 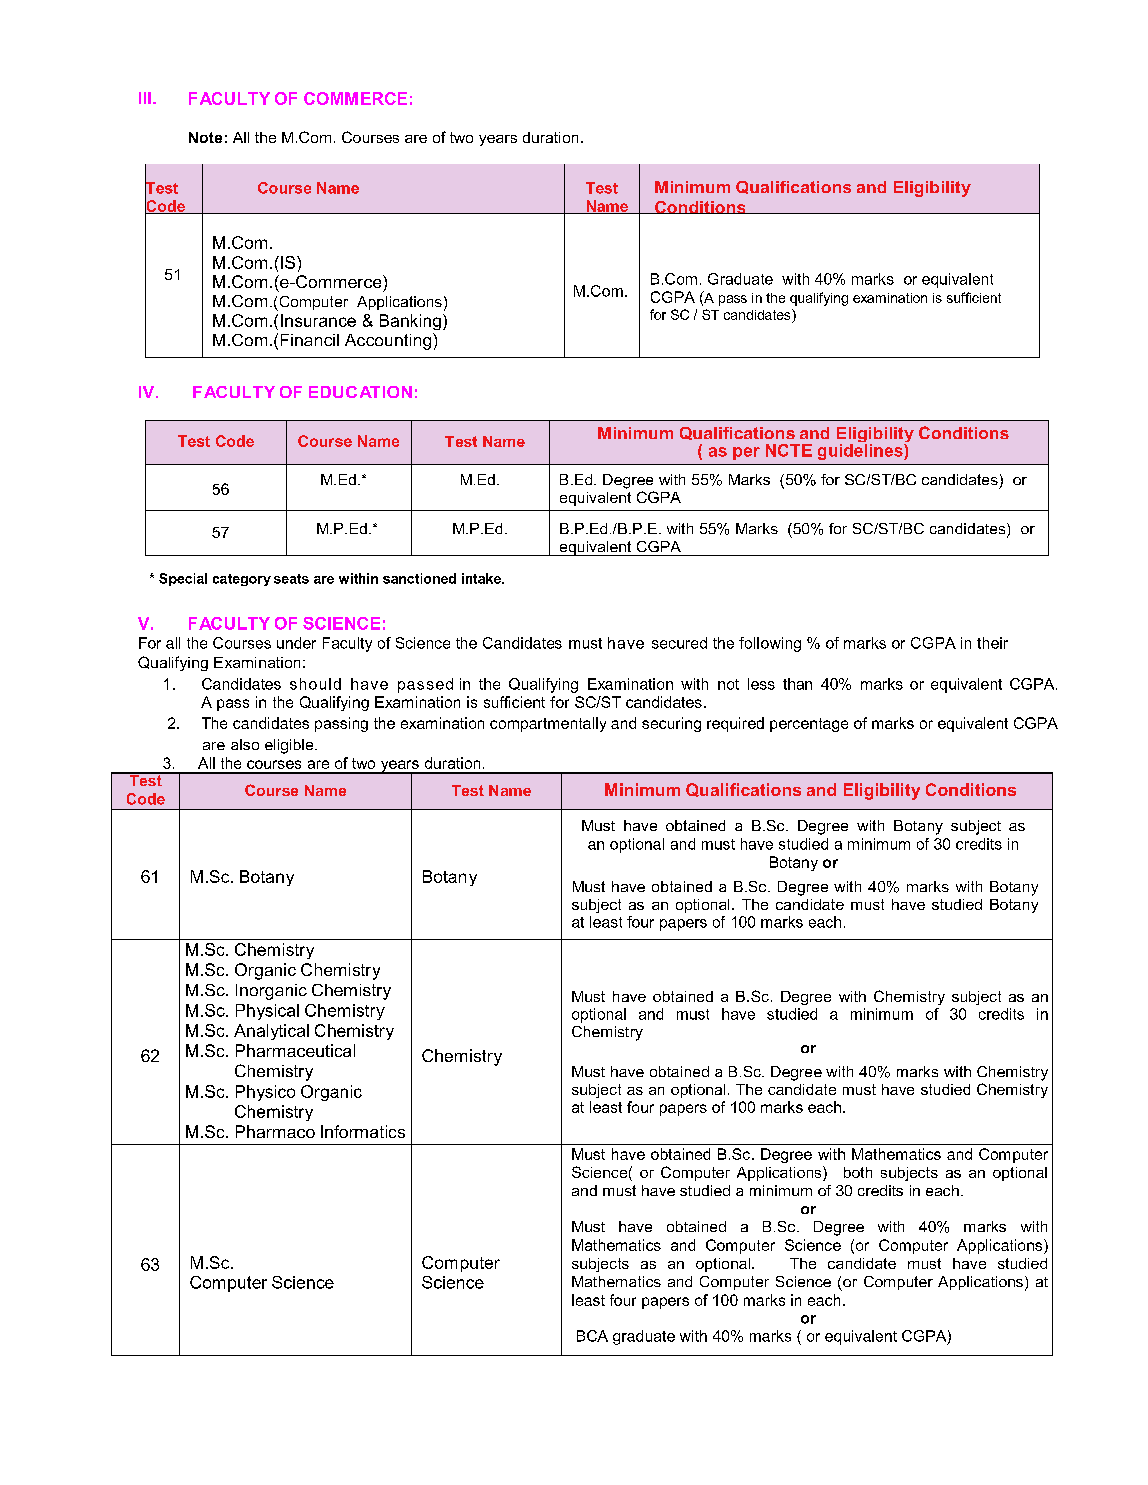 I want to click on Note, so click(x=205, y=137).
